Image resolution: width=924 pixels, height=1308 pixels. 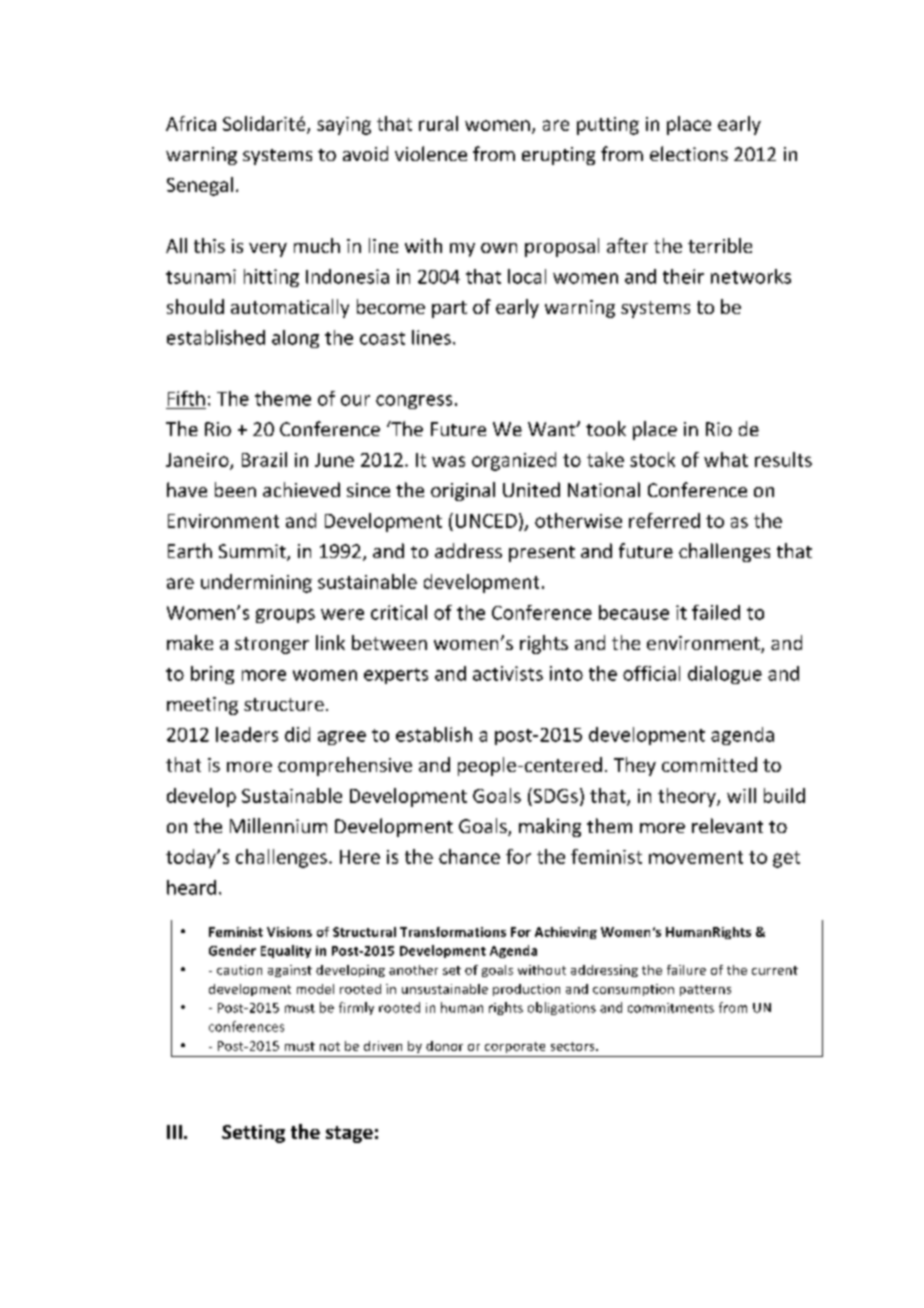 What do you see at coordinates (278, 825) in the screenshot?
I see `Millennium` at bounding box center [278, 825].
